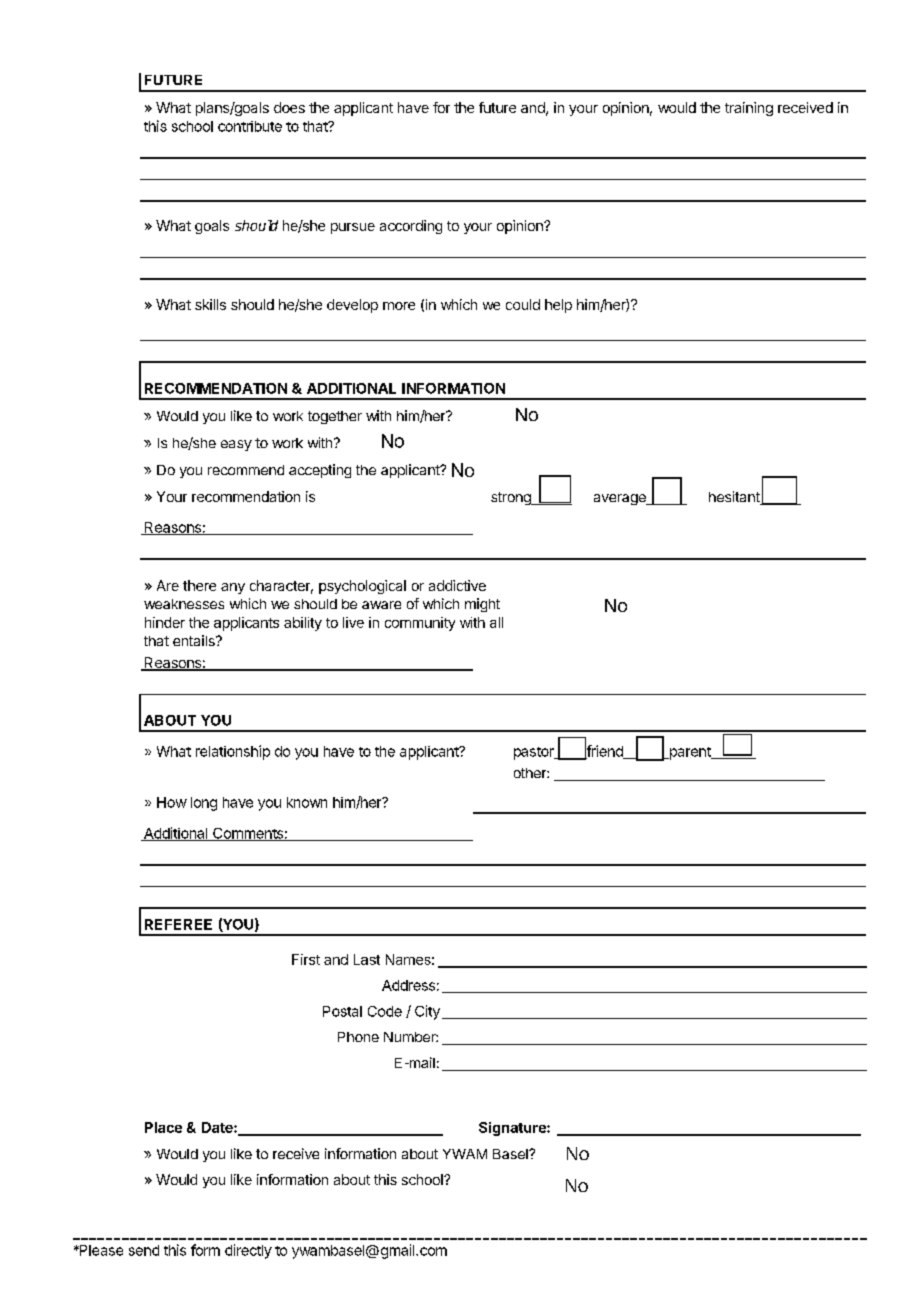  What do you see at coordinates (199, 585) in the page?
I see `there` at bounding box center [199, 585].
